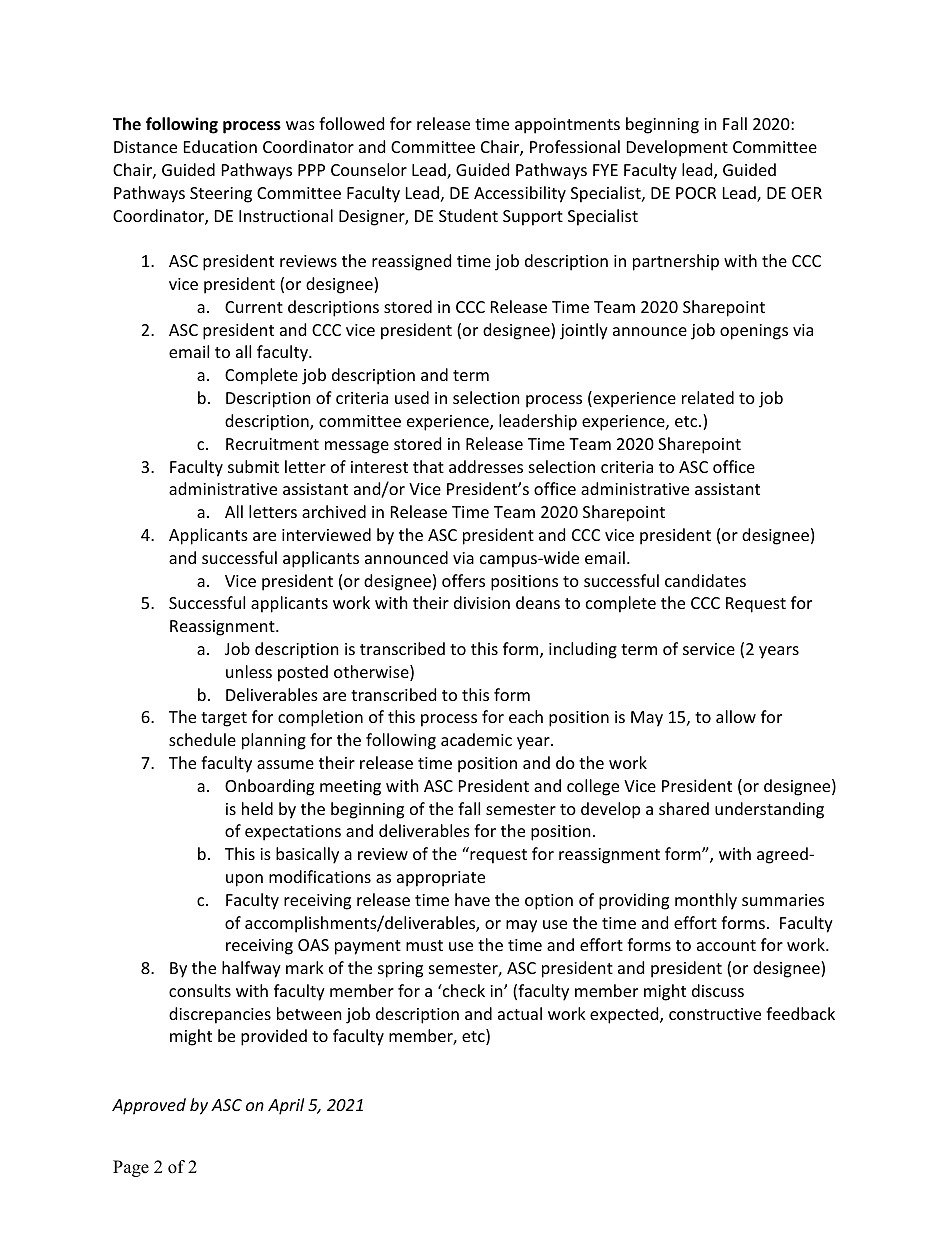  Describe the element at coordinates (463, 580) in the screenshot. I see `offers` at that location.
